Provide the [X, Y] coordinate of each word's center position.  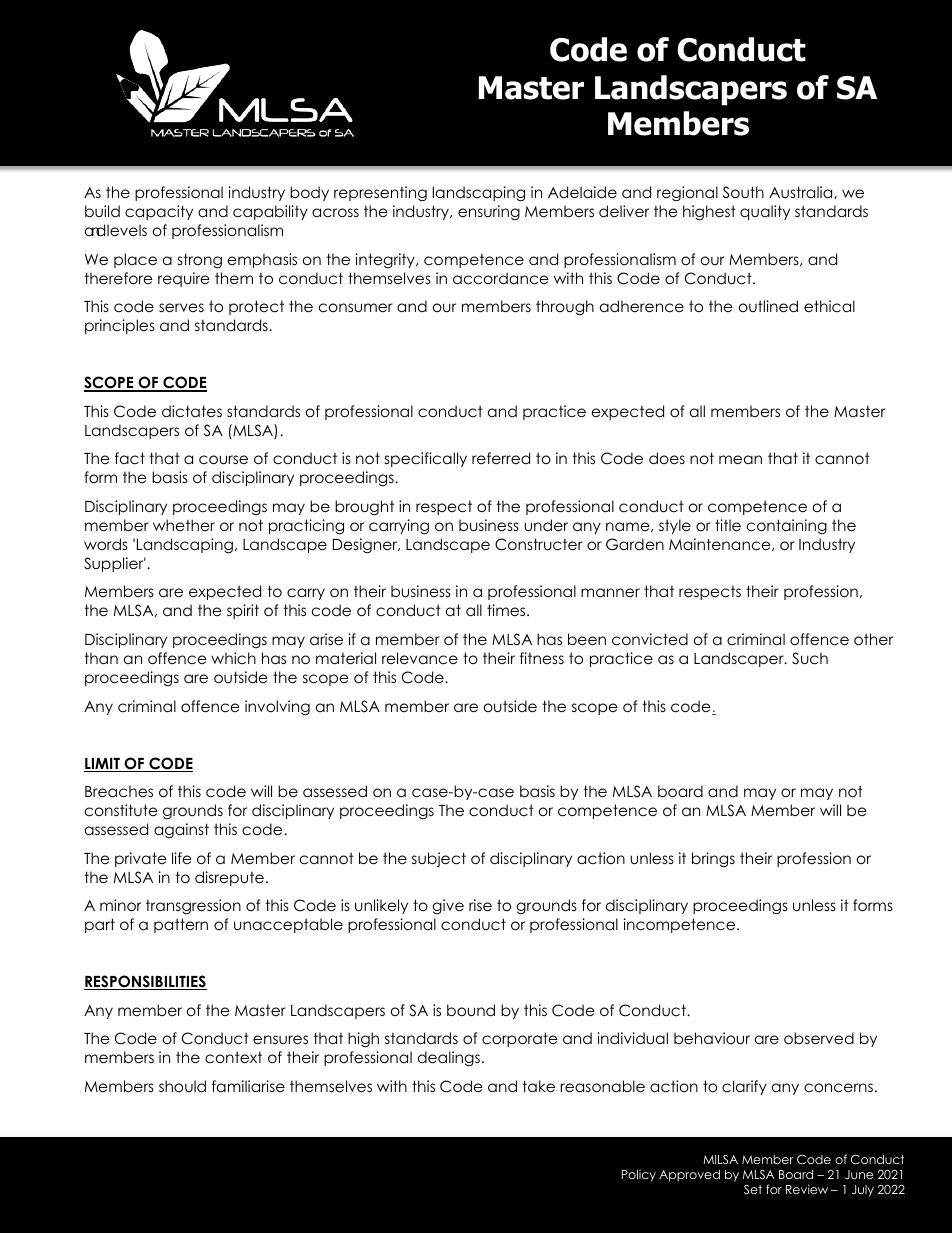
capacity [159, 212]
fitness [542, 658]
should [182, 1086]
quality [765, 212]
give [448, 906]
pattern [181, 925]
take [538, 1086]
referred [501, 458]
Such [810, 658]
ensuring [489, 212]
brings [713, 860]
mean [740, 459]
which [233, 658]
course [223, 460]
